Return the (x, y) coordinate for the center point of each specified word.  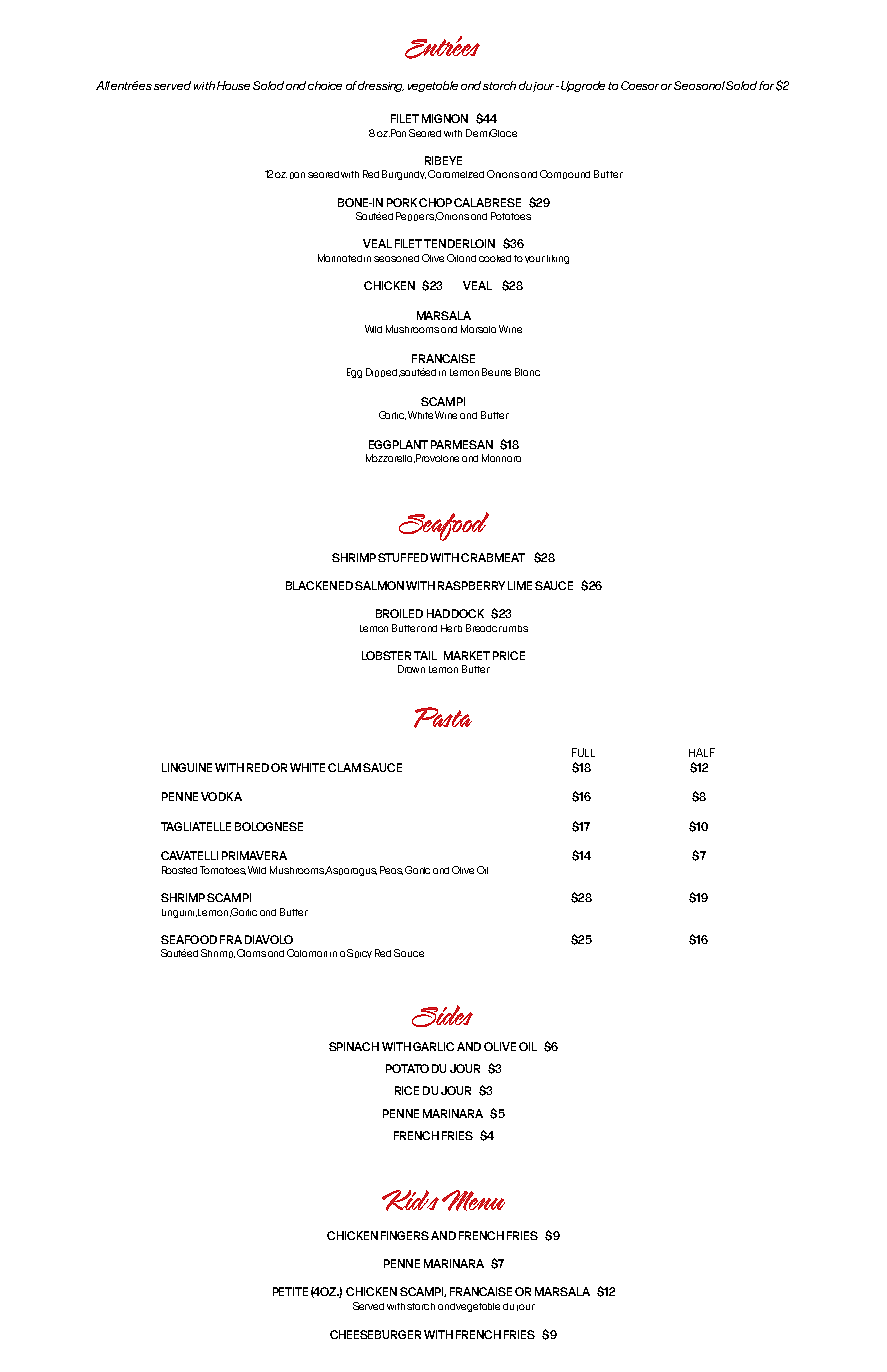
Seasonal (700, 85)
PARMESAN (462, 444)
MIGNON (445, 118)
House (233, 85)
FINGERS (405, 1235)
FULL (583, 752)
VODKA (221, 796)
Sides (442, 1016)
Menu (473, 1200)
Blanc (527, 372)
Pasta (443, 717)
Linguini (179, 913)
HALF (702, 752)
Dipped (381, 372)
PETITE (290, 1291)
